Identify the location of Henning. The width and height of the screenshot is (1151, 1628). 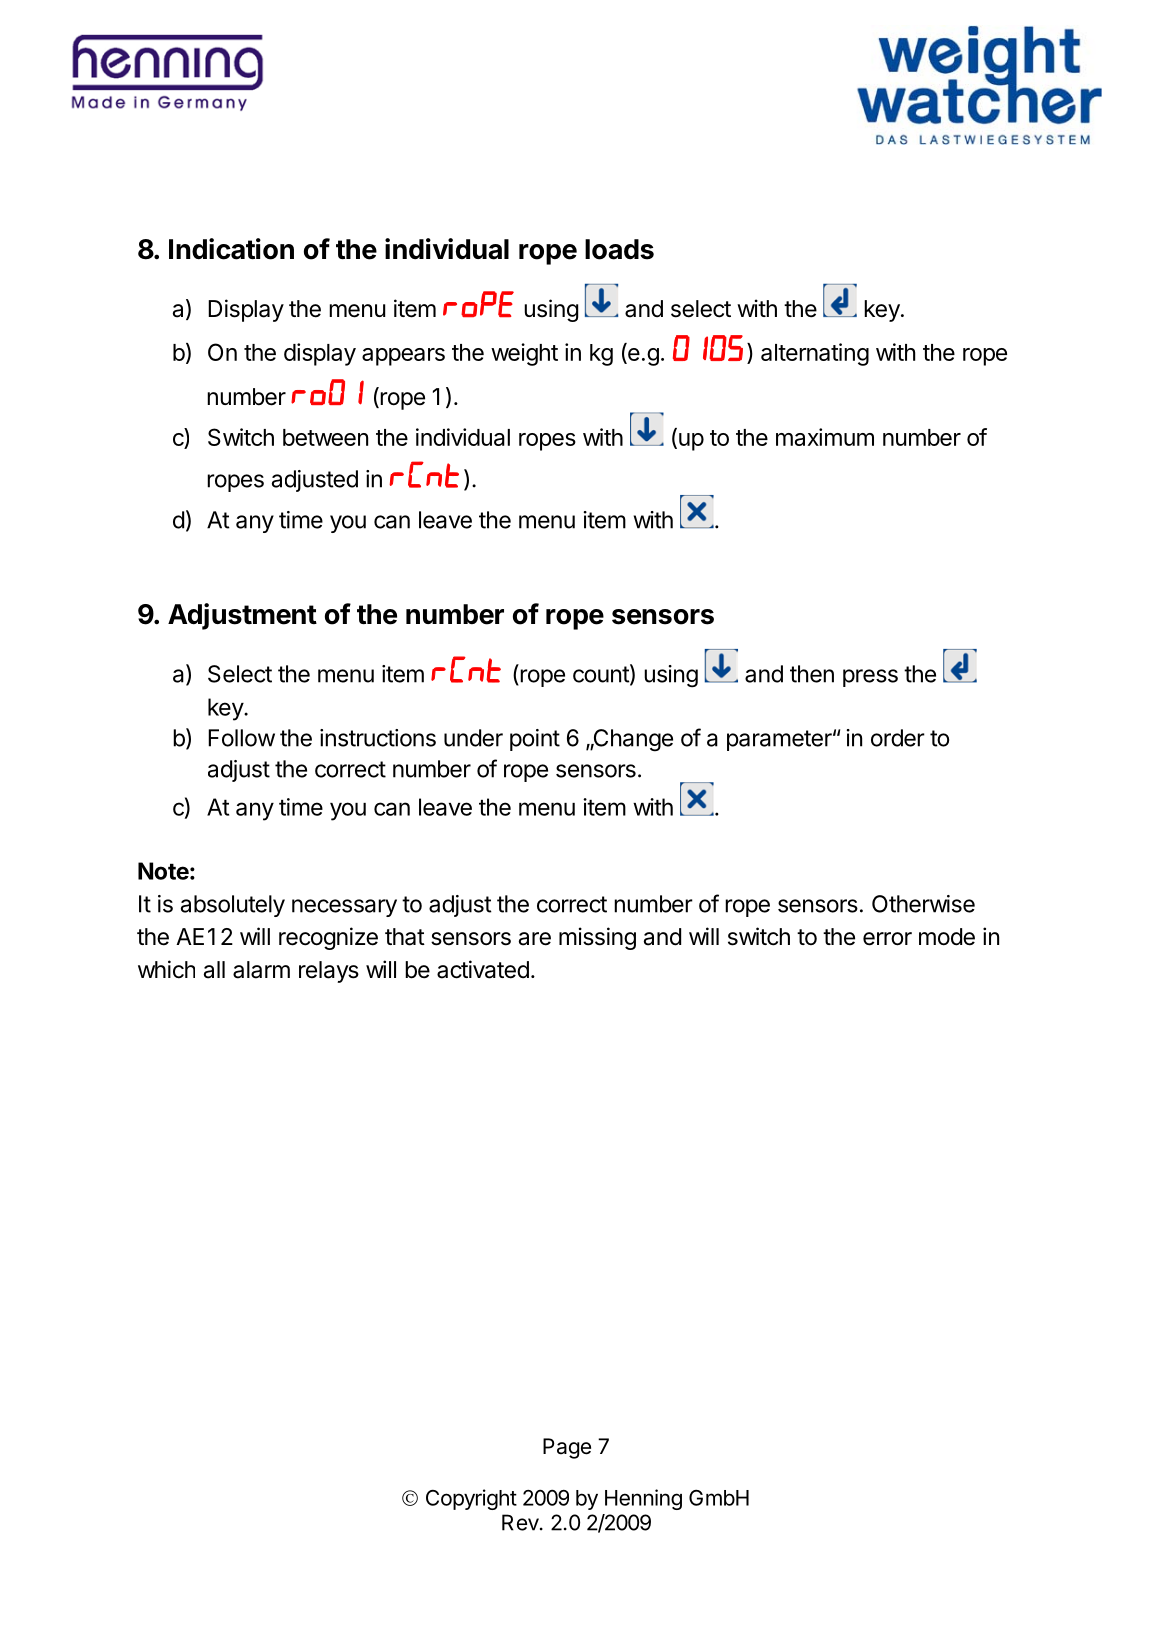
(643, 1499).
